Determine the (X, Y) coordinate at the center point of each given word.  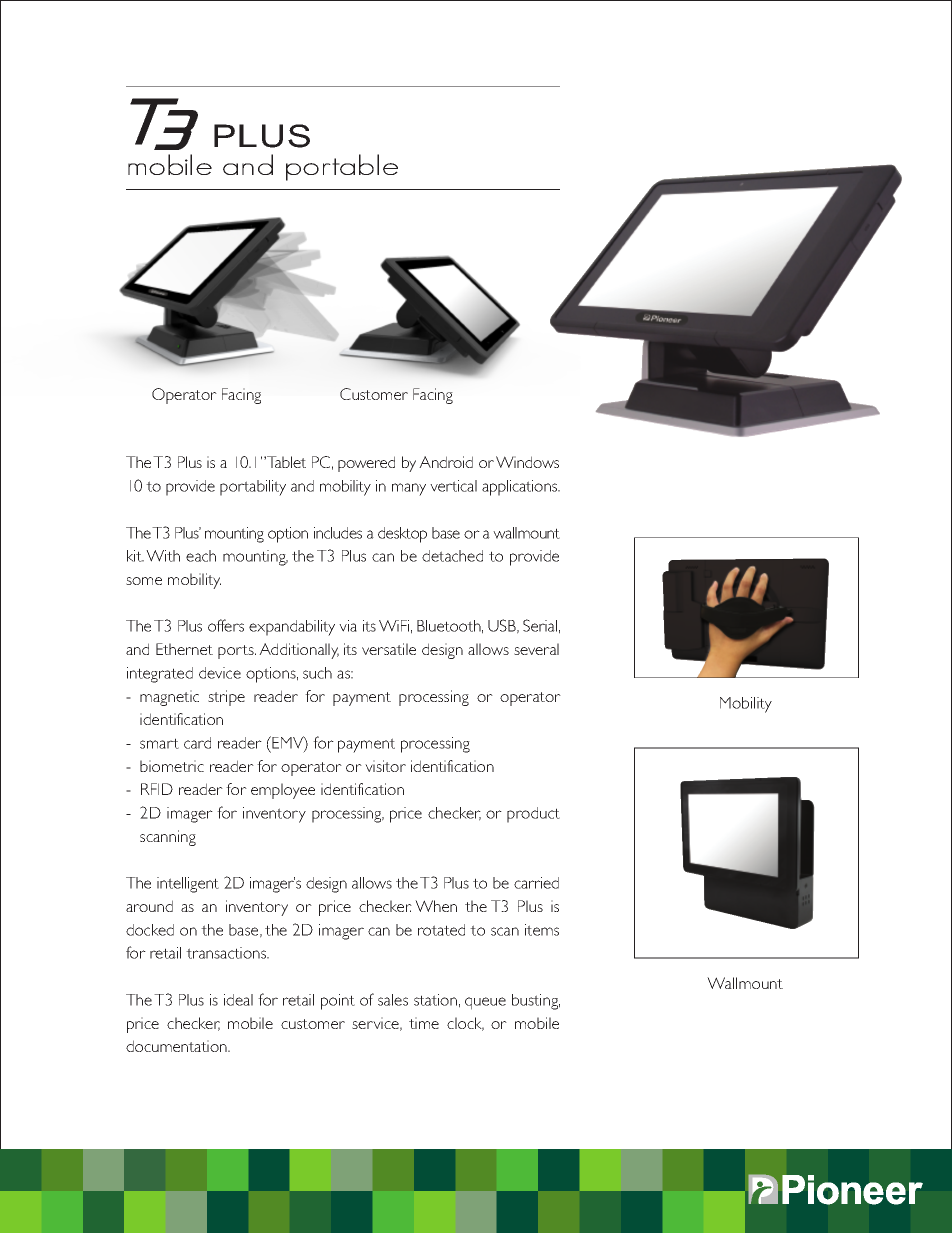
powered (366, 464)
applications (521, 488)
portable (342, 167)
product (533, 815)
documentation (177, 1046)
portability (253, 488)
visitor (385, 766)
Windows (527, 462)
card (197, 743)
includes (338, 533)
